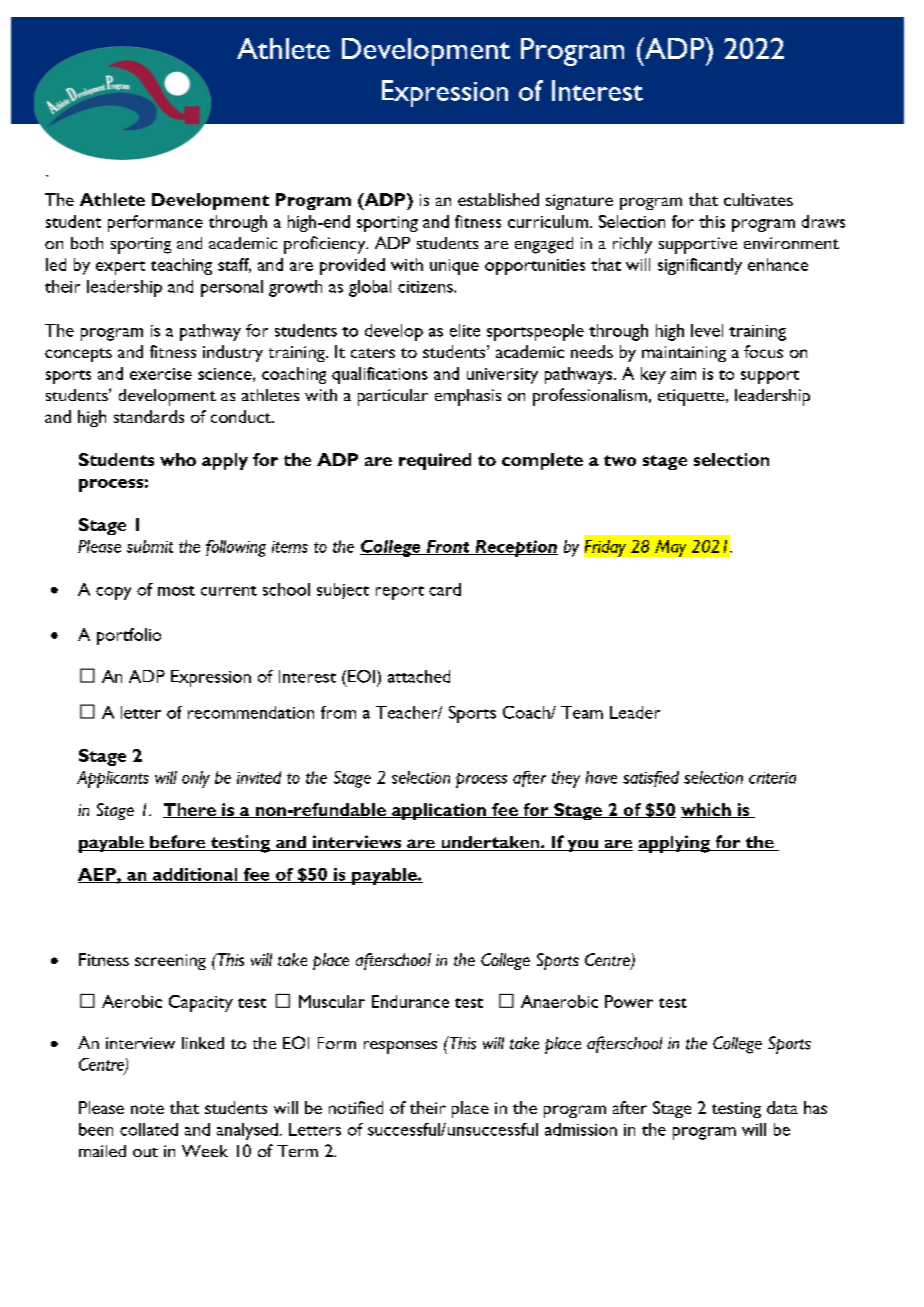  I want to click on attached, so click(419, 676).
